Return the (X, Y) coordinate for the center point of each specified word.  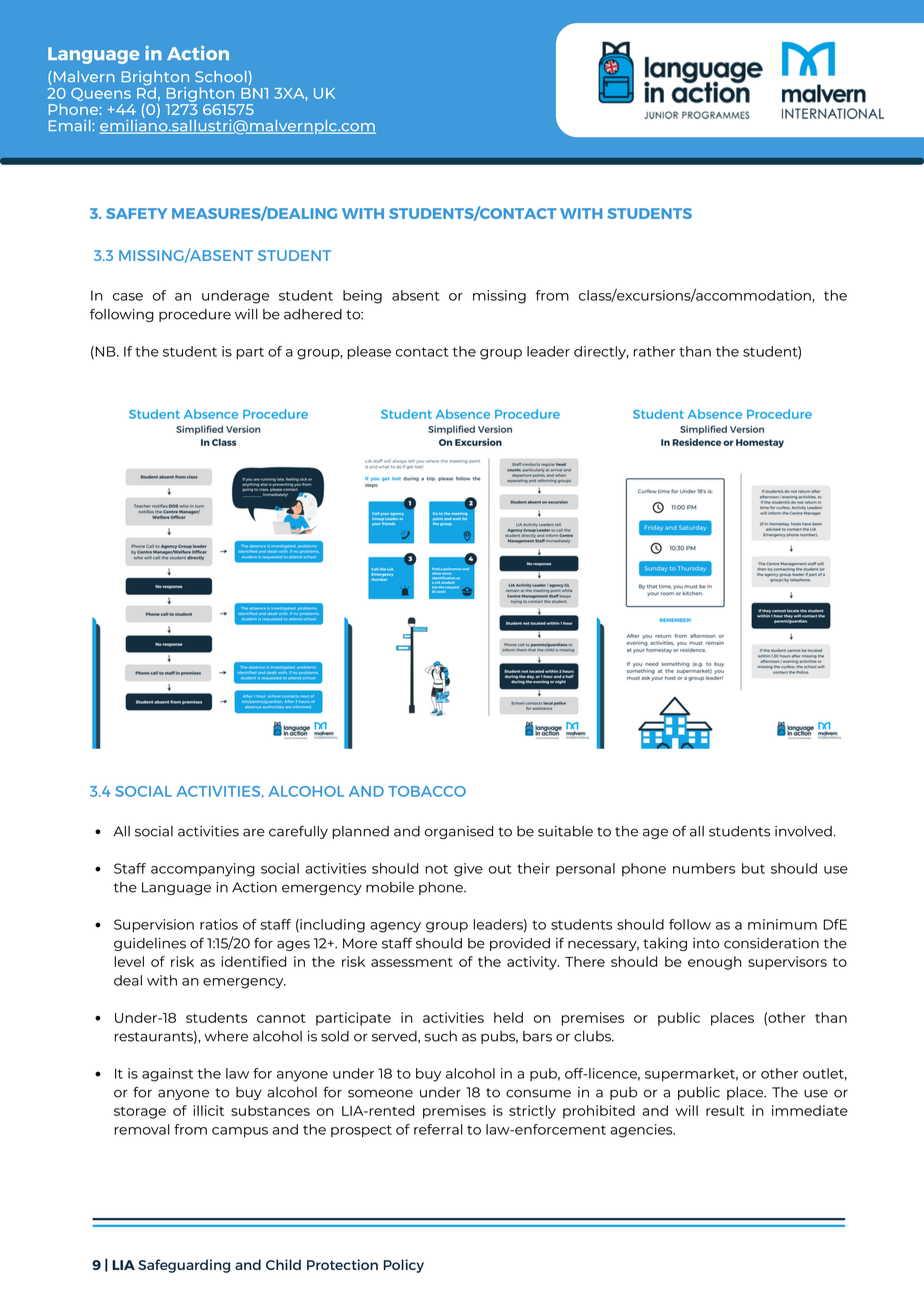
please (369, 352)
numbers (704, 868)
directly (601, 353)
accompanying (203, 870)
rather (654, 351)
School (221, 76)
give (468, 870)
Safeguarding (184, 1266)
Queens (101, 94)
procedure (195, 315)
